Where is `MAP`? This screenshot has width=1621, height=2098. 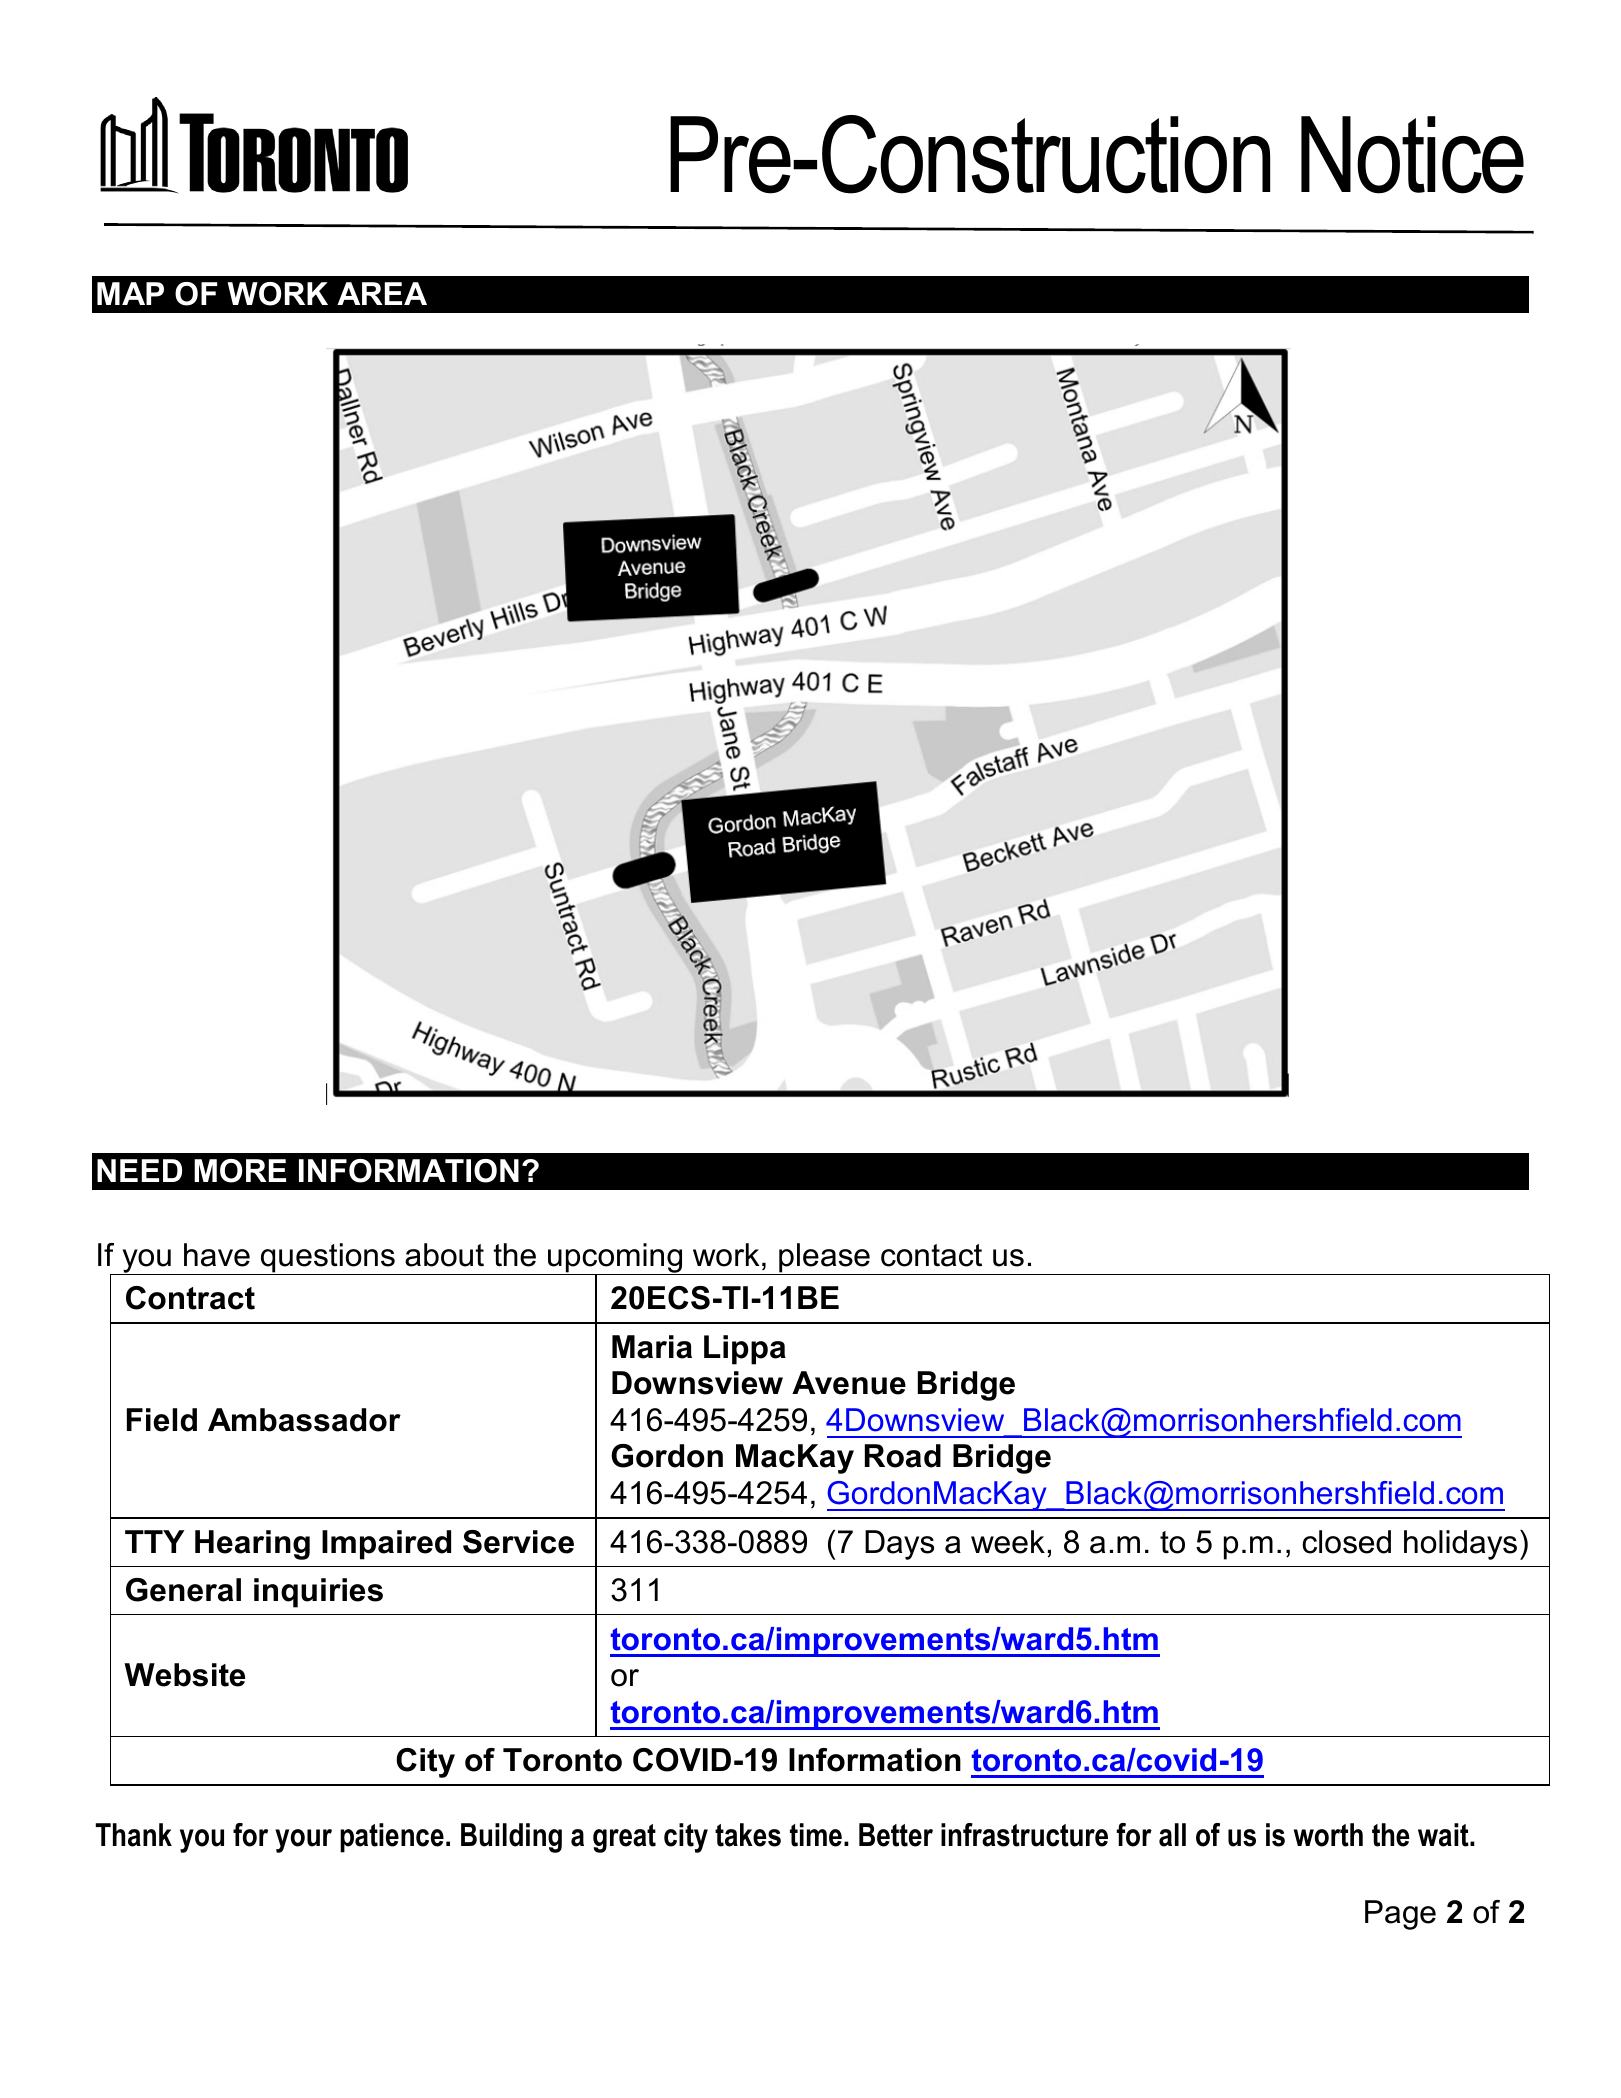
MAP is located at coordinates (130, 293).
